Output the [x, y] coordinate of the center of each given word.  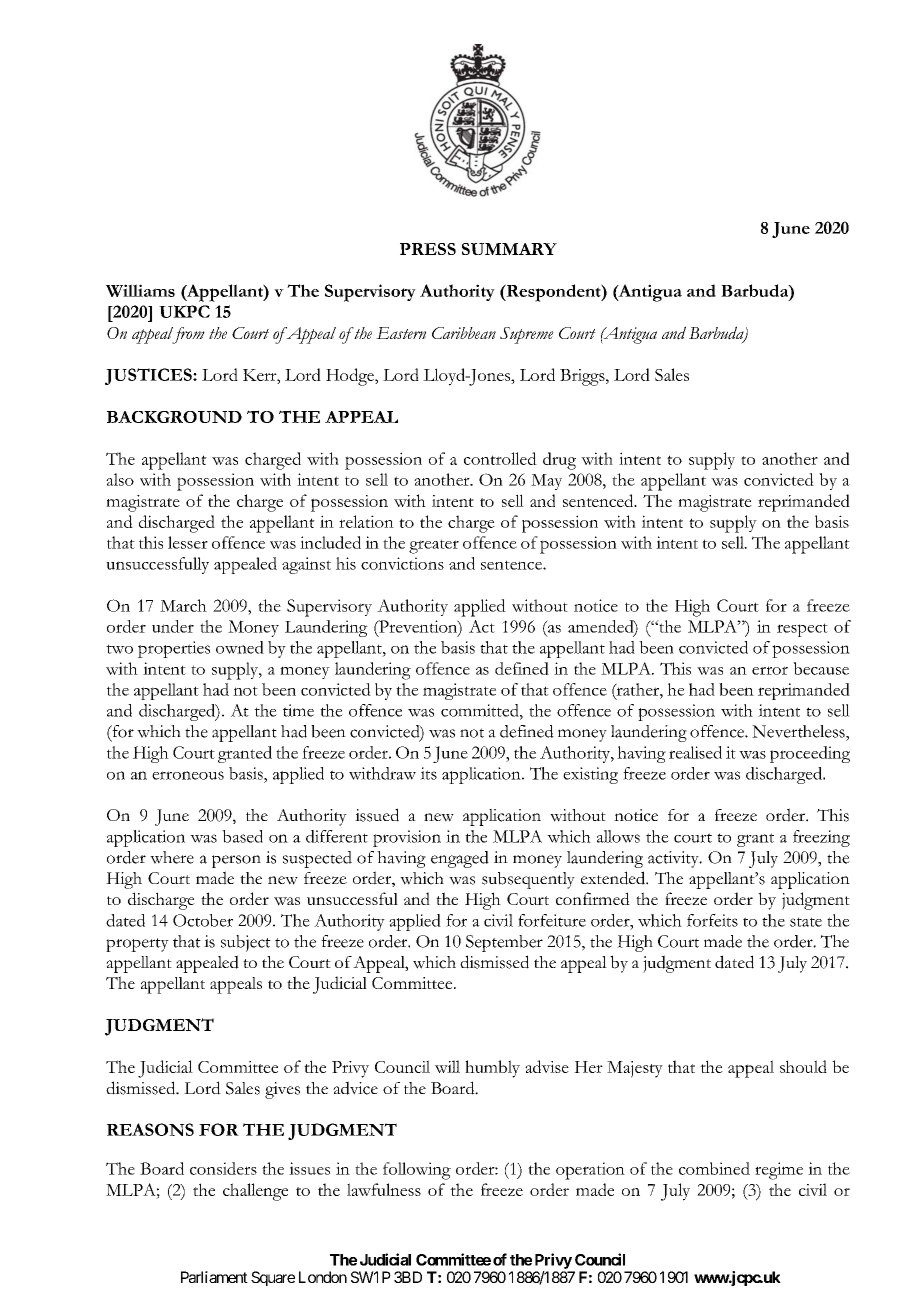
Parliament [214, 1277]
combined [714, 1168]
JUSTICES [149, 376]
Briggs [583, 377]
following [417, 1171]
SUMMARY [509, 249]
